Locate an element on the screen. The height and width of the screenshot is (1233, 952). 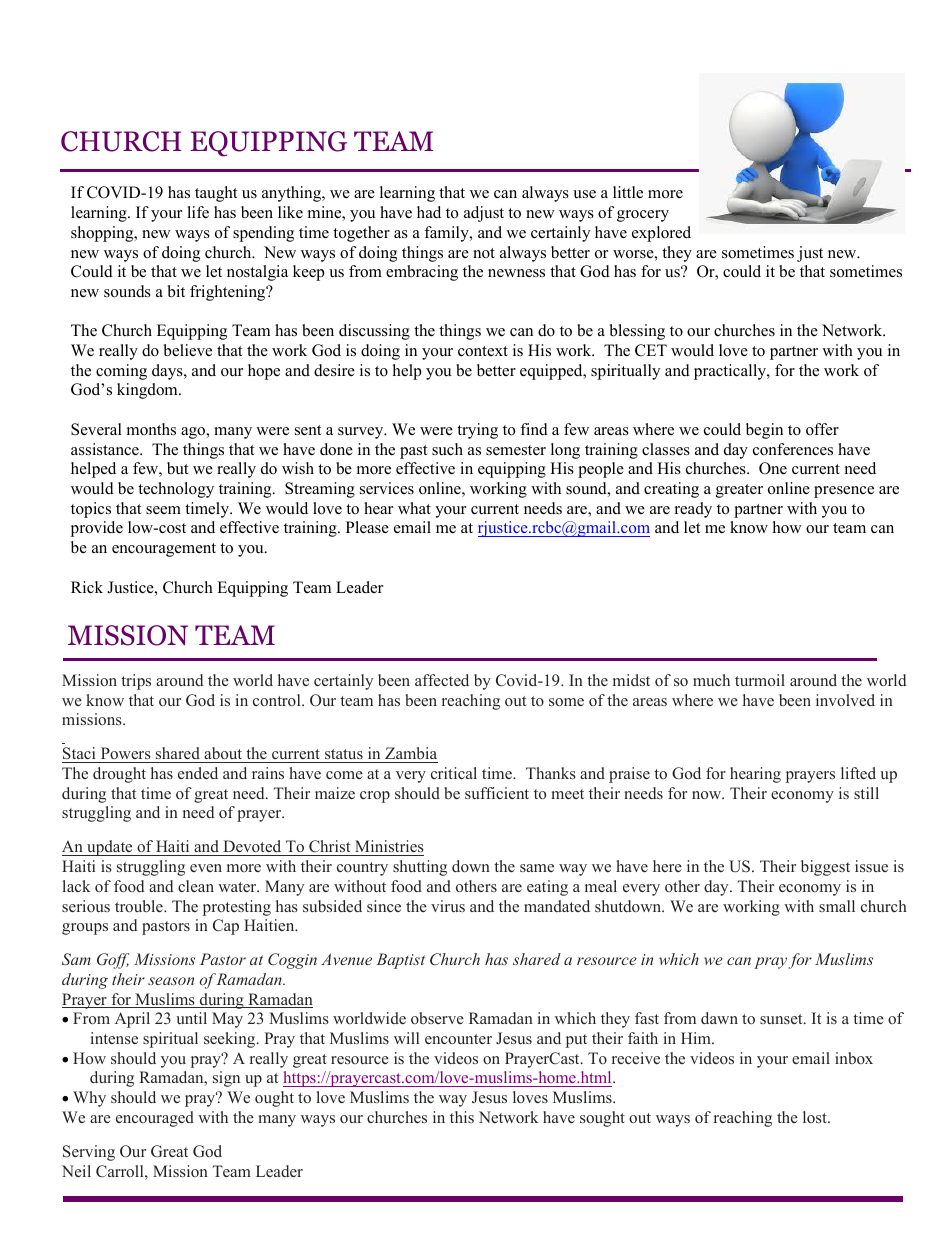
but is located at coordinates (177, 468).
